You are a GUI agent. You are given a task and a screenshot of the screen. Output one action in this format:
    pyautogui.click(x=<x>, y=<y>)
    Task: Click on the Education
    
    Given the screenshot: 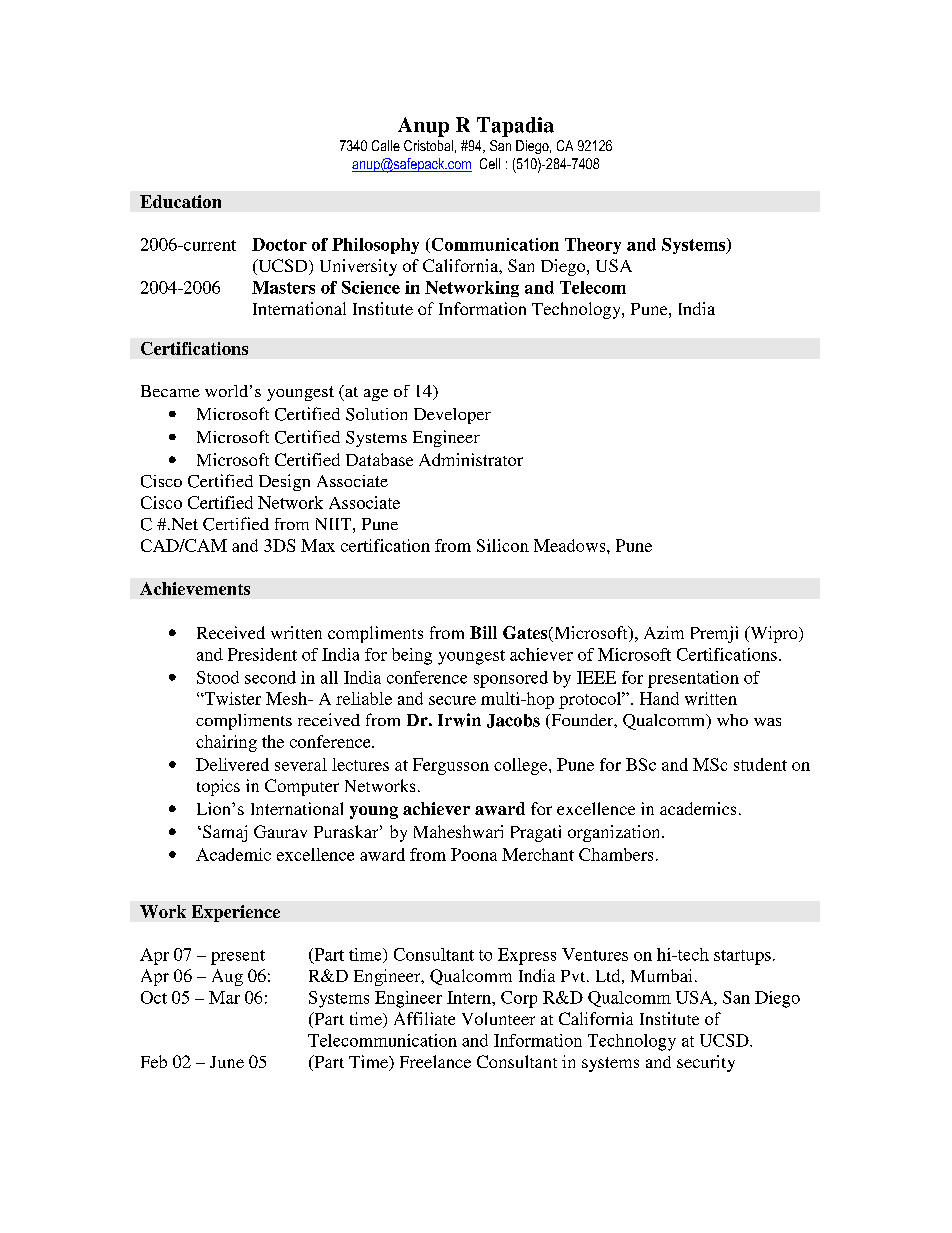 What is the action you would take?
    pyautogui.click(x=180, y=201)
